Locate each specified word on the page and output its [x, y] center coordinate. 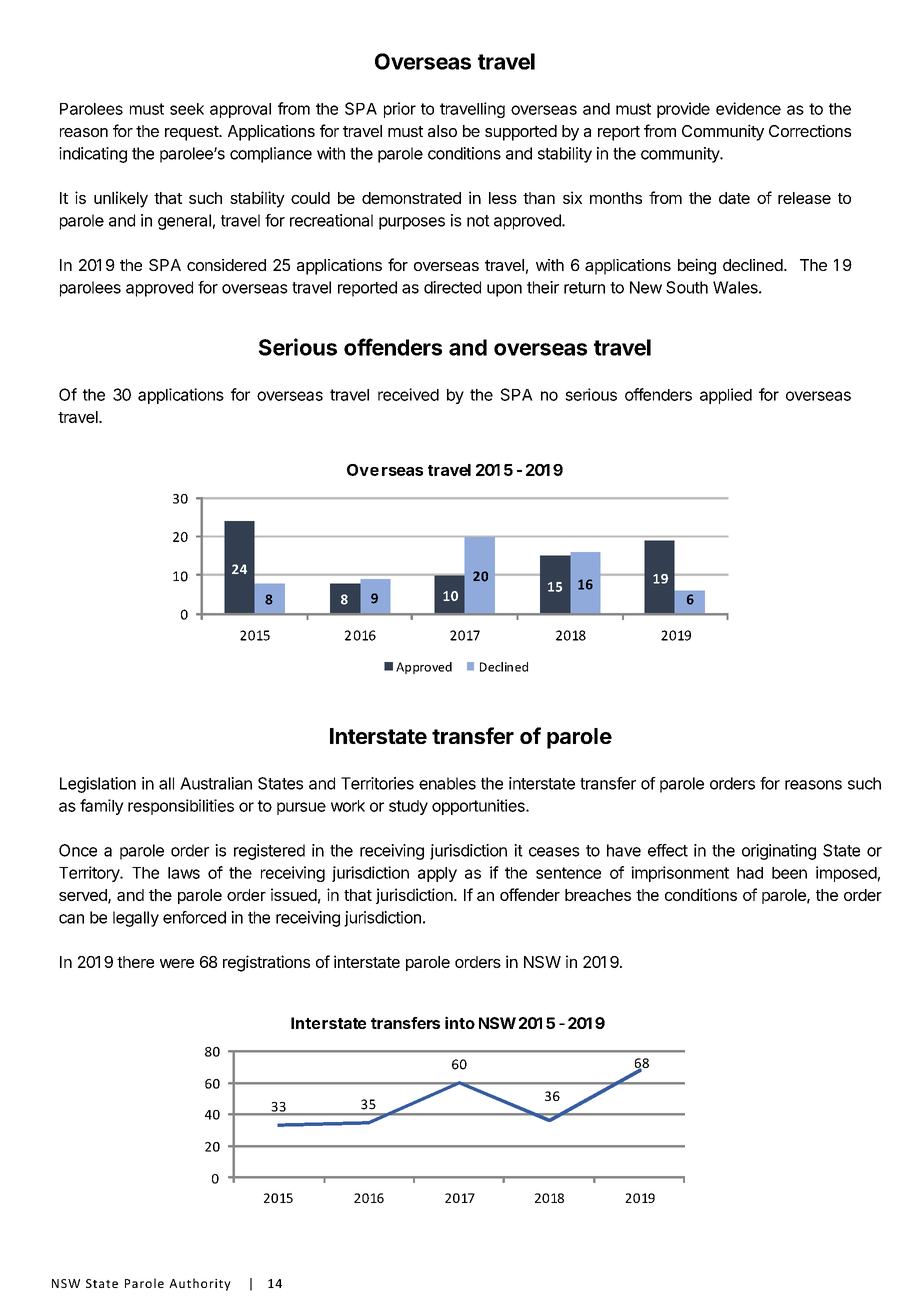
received [408, 394]
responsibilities [181, 807]
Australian [216, 783]
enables [447, 783]
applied [726, 396]
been [789, 873]
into [460, 1022]
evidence [748, 108]
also [442, 131]
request [192, 133]
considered [226, 265]
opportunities [479, 807]
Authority [200, 1284]
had [750, 873]
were [177, 963]
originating [779, 852]
